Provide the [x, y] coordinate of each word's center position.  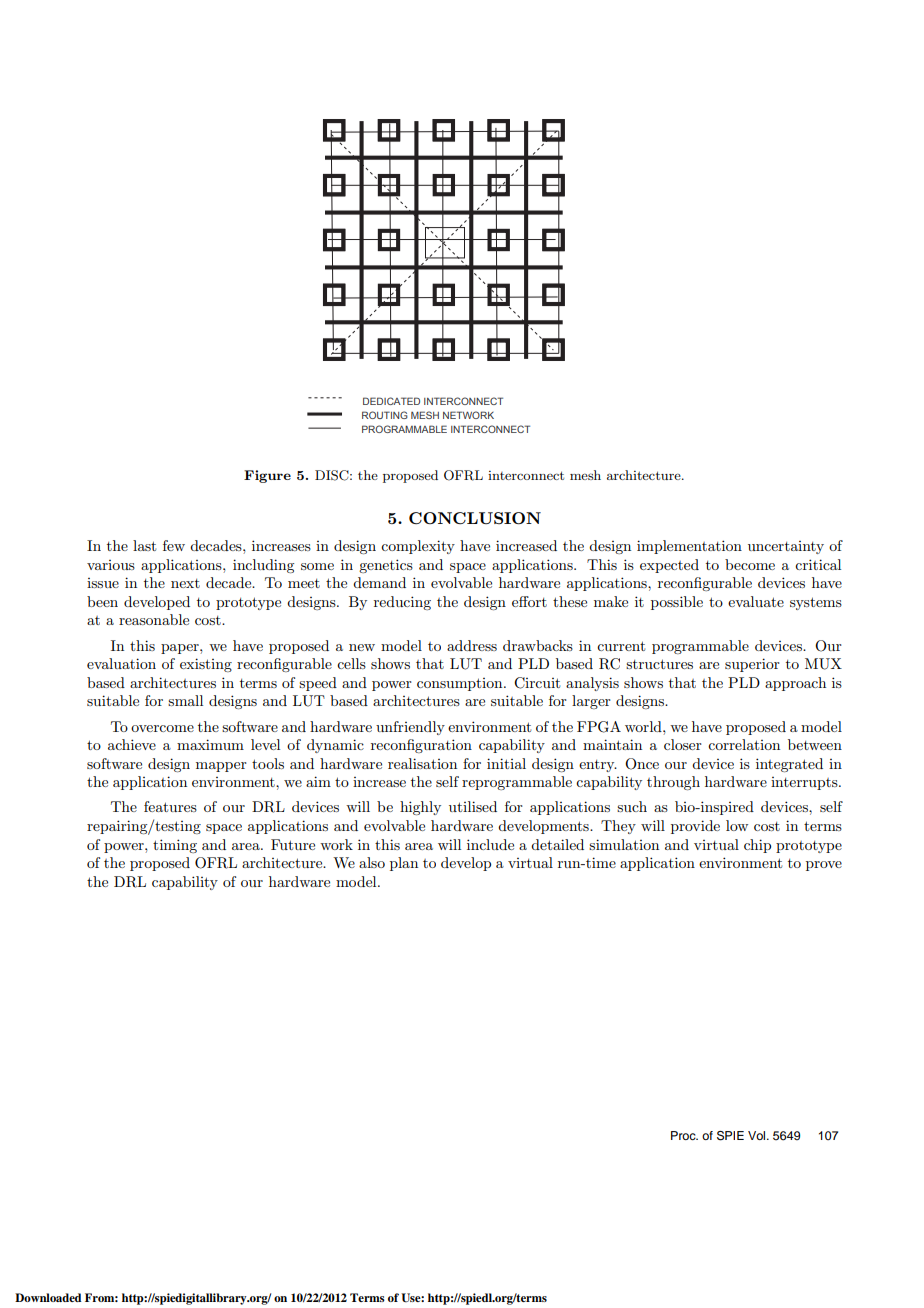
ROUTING [385, 415]
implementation [689, 547]
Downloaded [48, 1297]
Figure [267, 476]
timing [175, 846]
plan [404, 864]
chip [757, 846]
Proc [684, 1135]
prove [824, 866]
